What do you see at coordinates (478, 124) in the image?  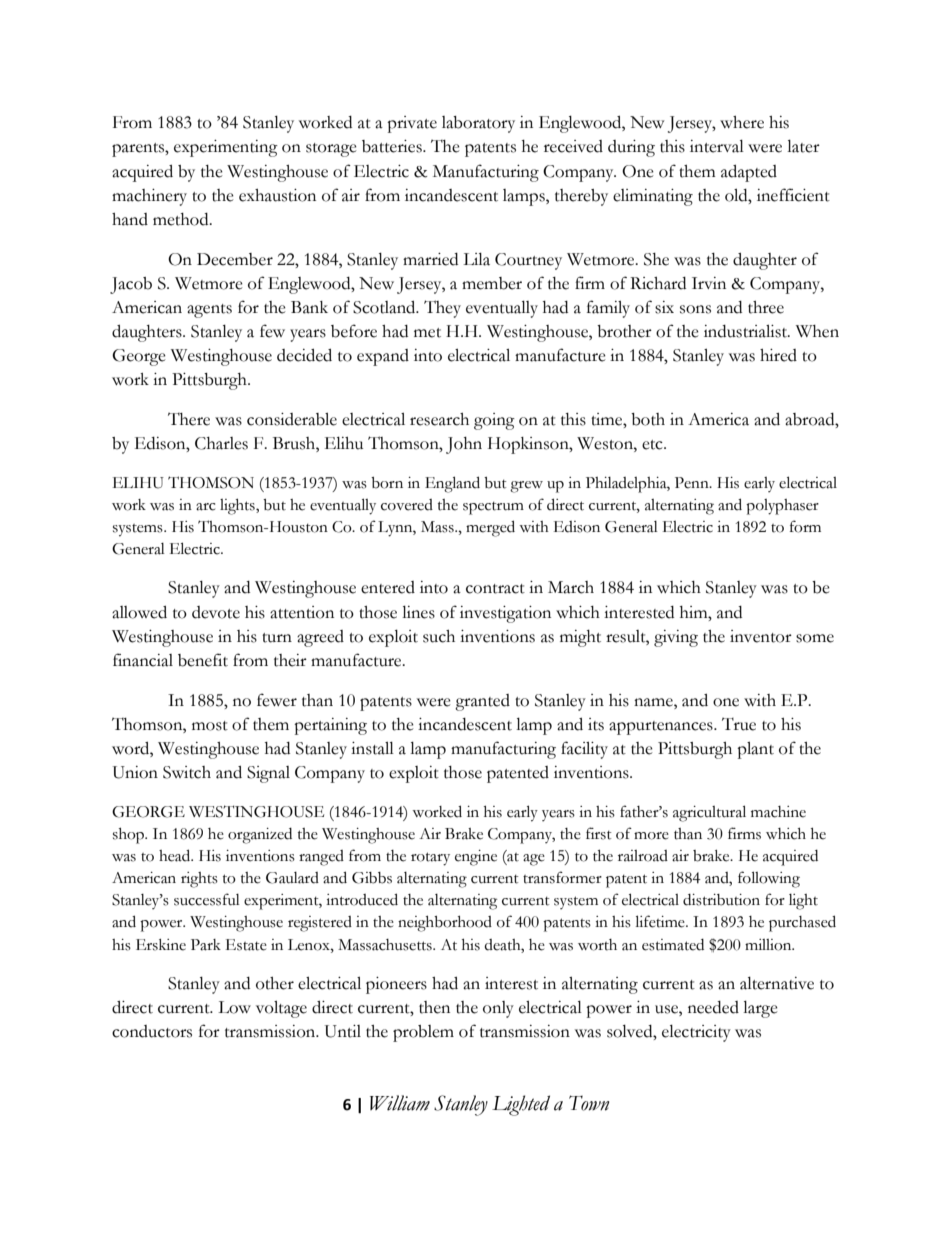 I see `laboratory` at bounding box center [478, 124].
